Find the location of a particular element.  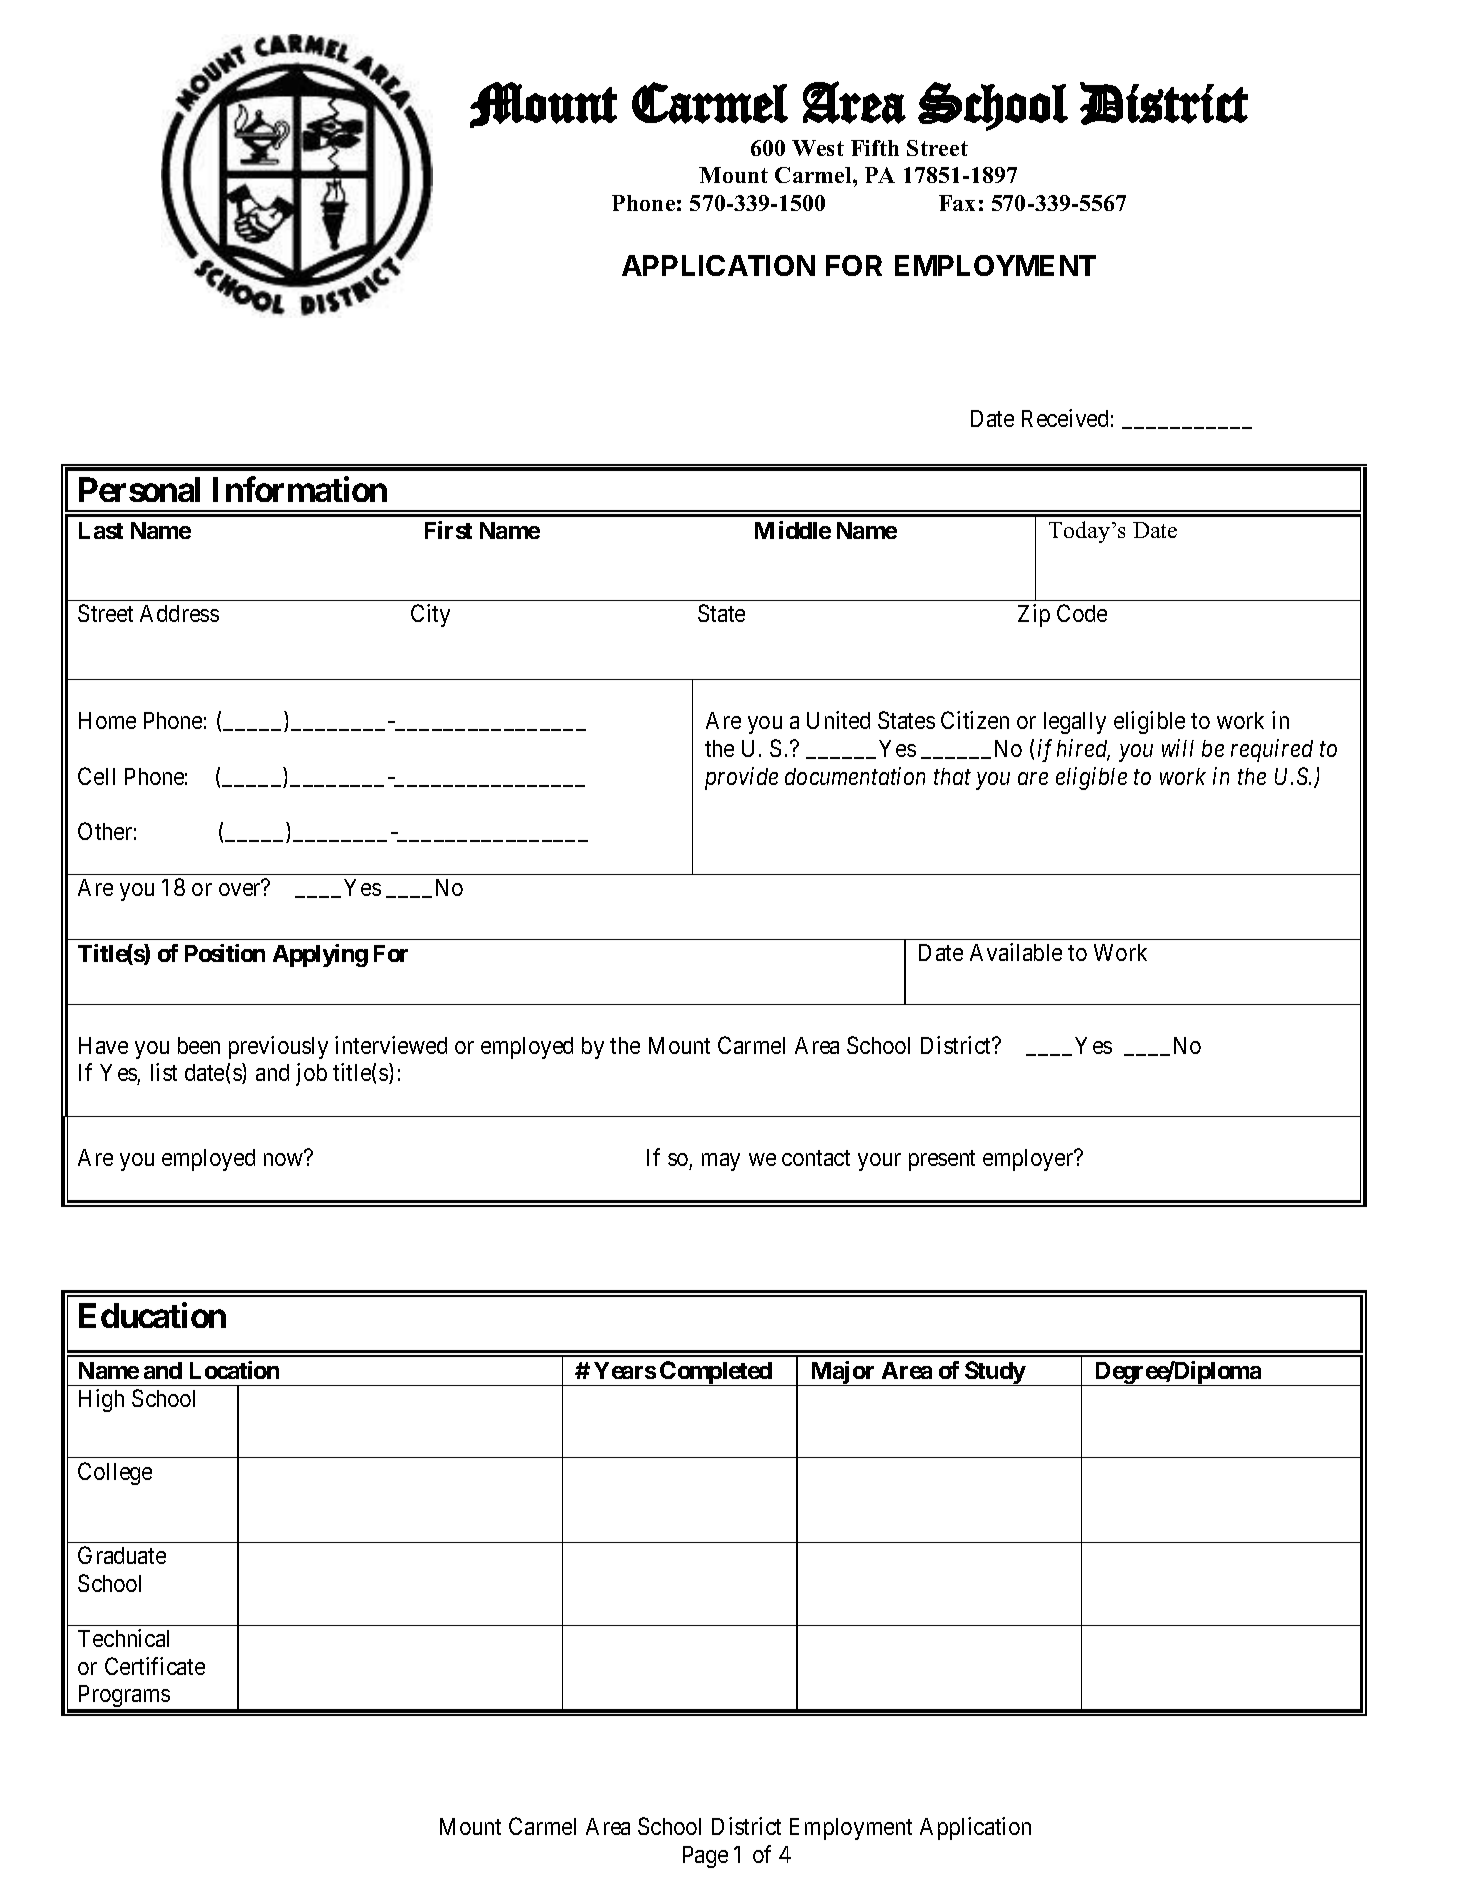

Certificate is located at coordinates (155, 1666).
